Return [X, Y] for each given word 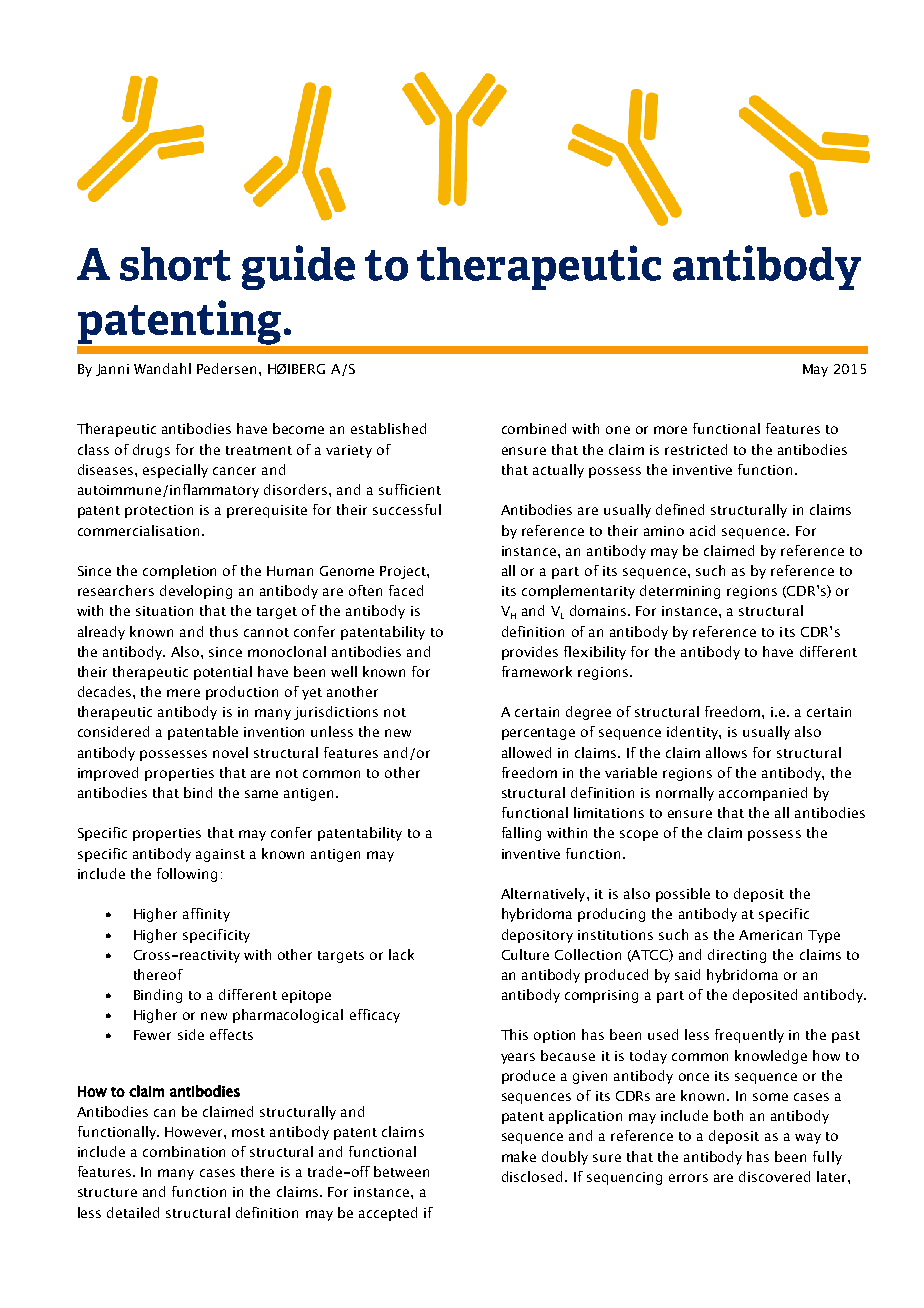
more [670, 430]
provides [530, 653]
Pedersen [226, 368]
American [770, 935]
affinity [206, 915]
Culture [525, 954]
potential [223, 673]
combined [534, 428]
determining [680, 592]
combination [184, 1151]
